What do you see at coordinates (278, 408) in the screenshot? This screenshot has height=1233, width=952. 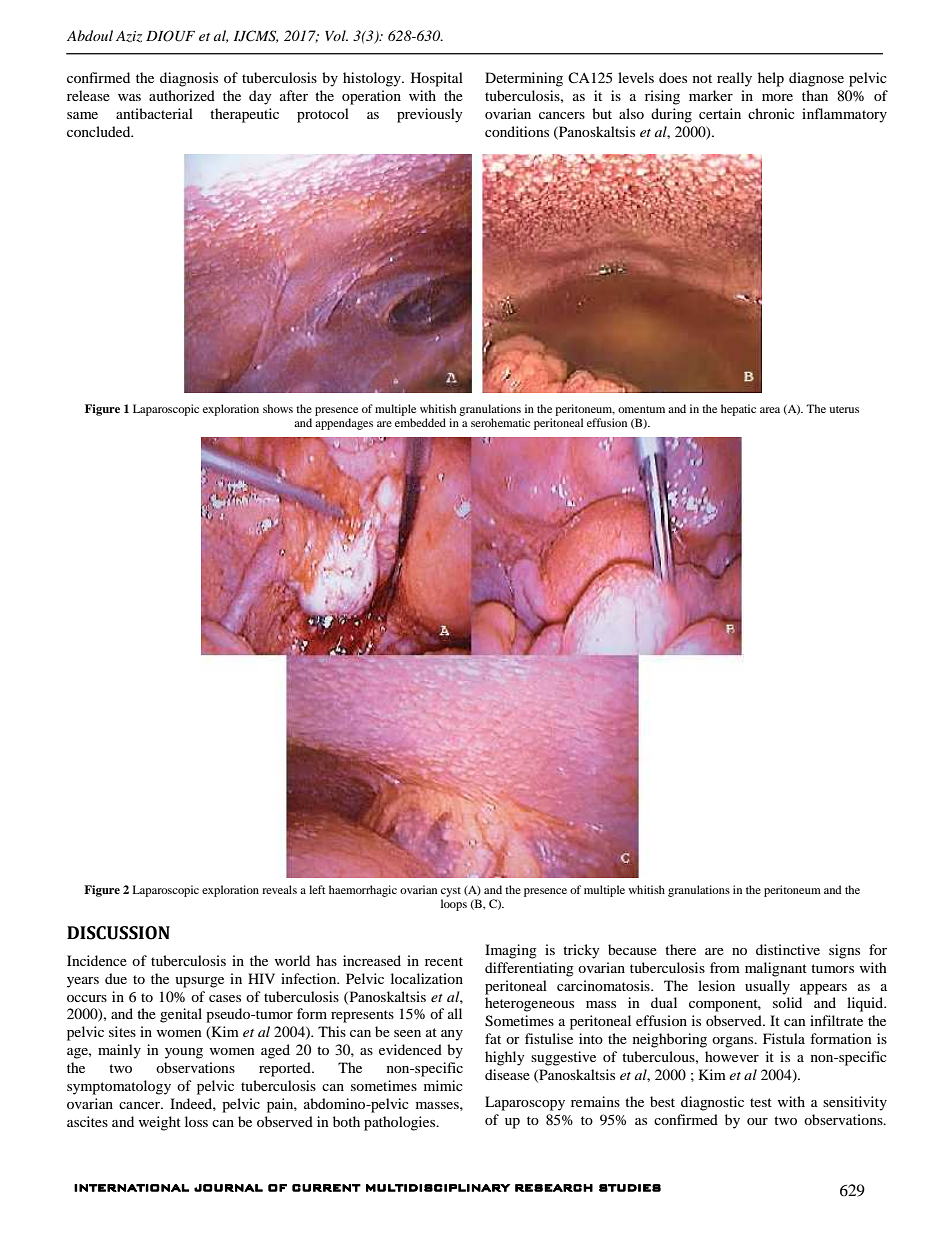 I see `shows` at bounding box center [278, 408].
